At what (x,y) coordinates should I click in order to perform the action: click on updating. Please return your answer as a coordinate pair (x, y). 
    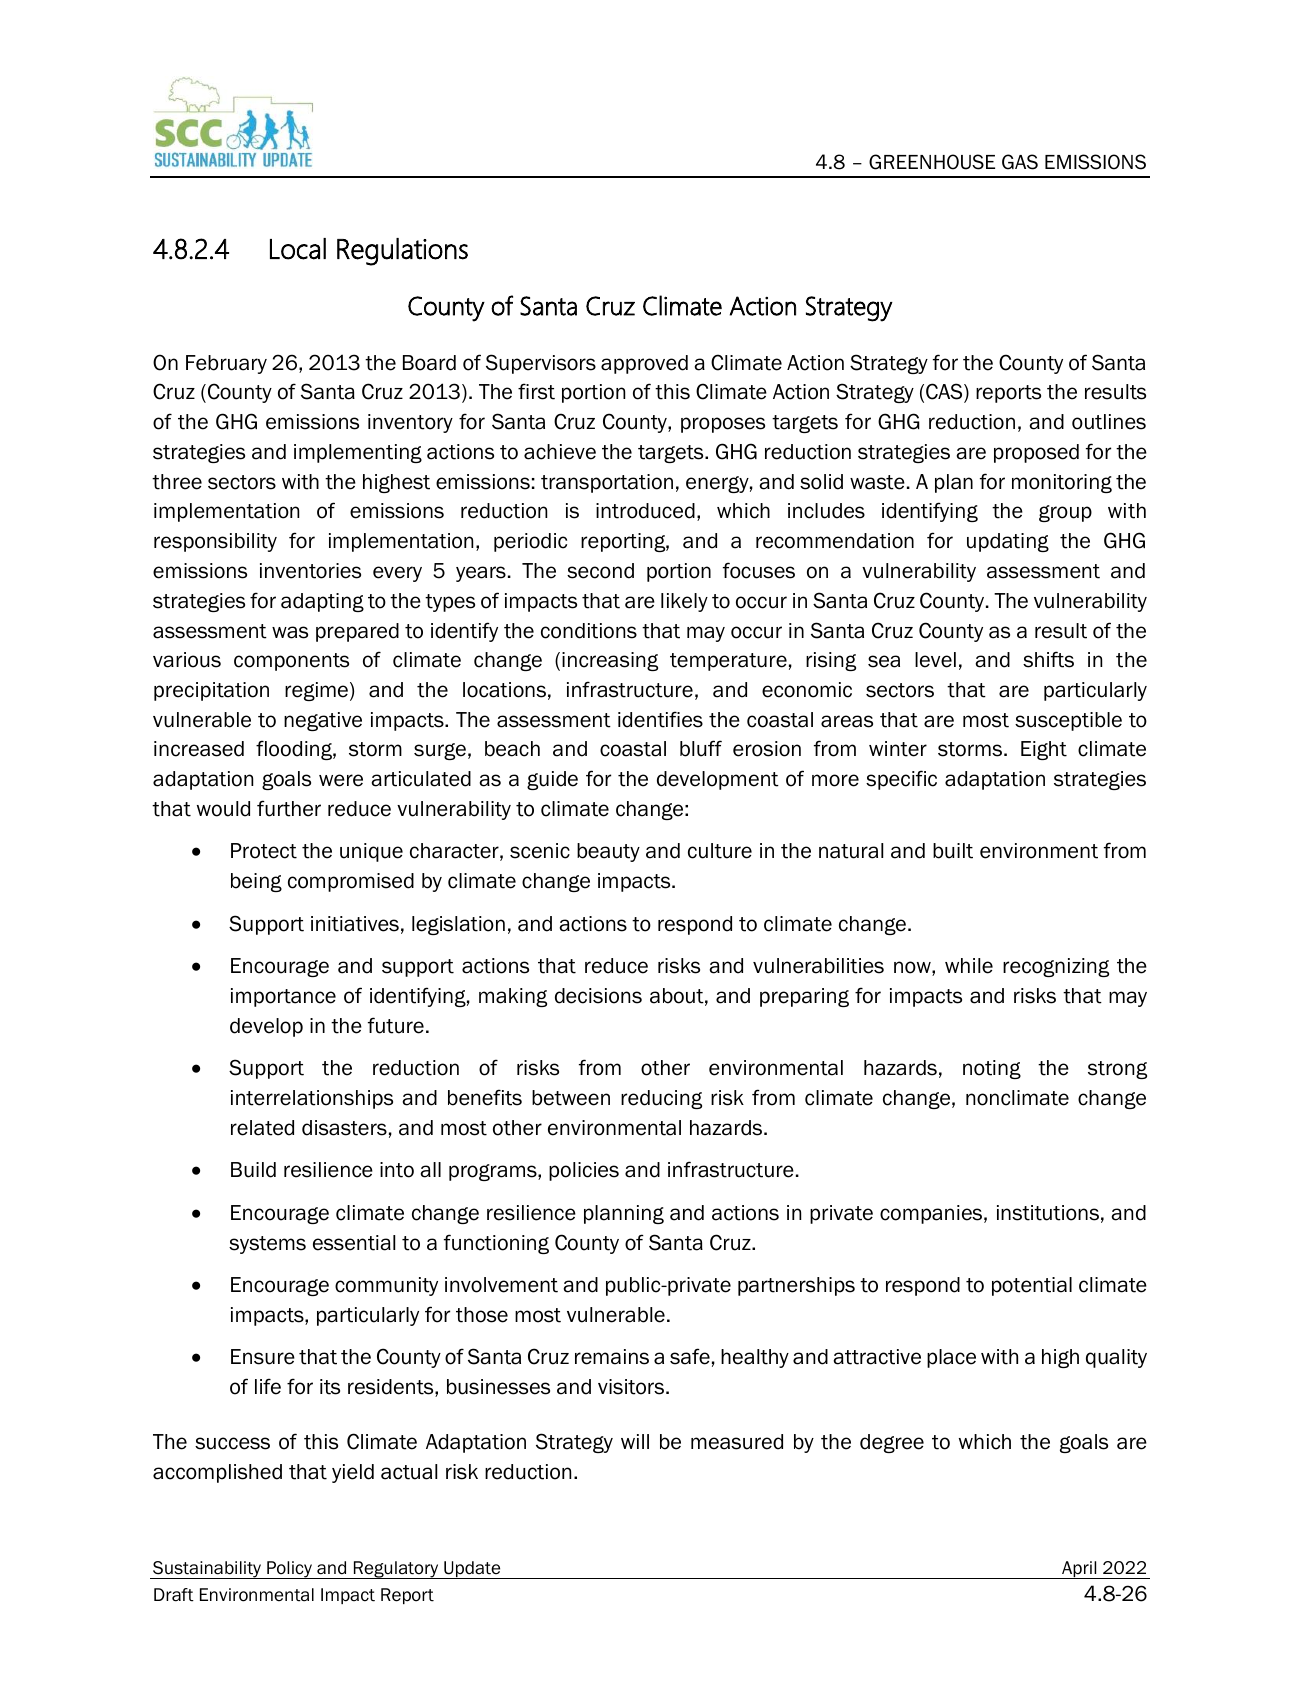
    Looking at the image, I should click on (1008, 542).
